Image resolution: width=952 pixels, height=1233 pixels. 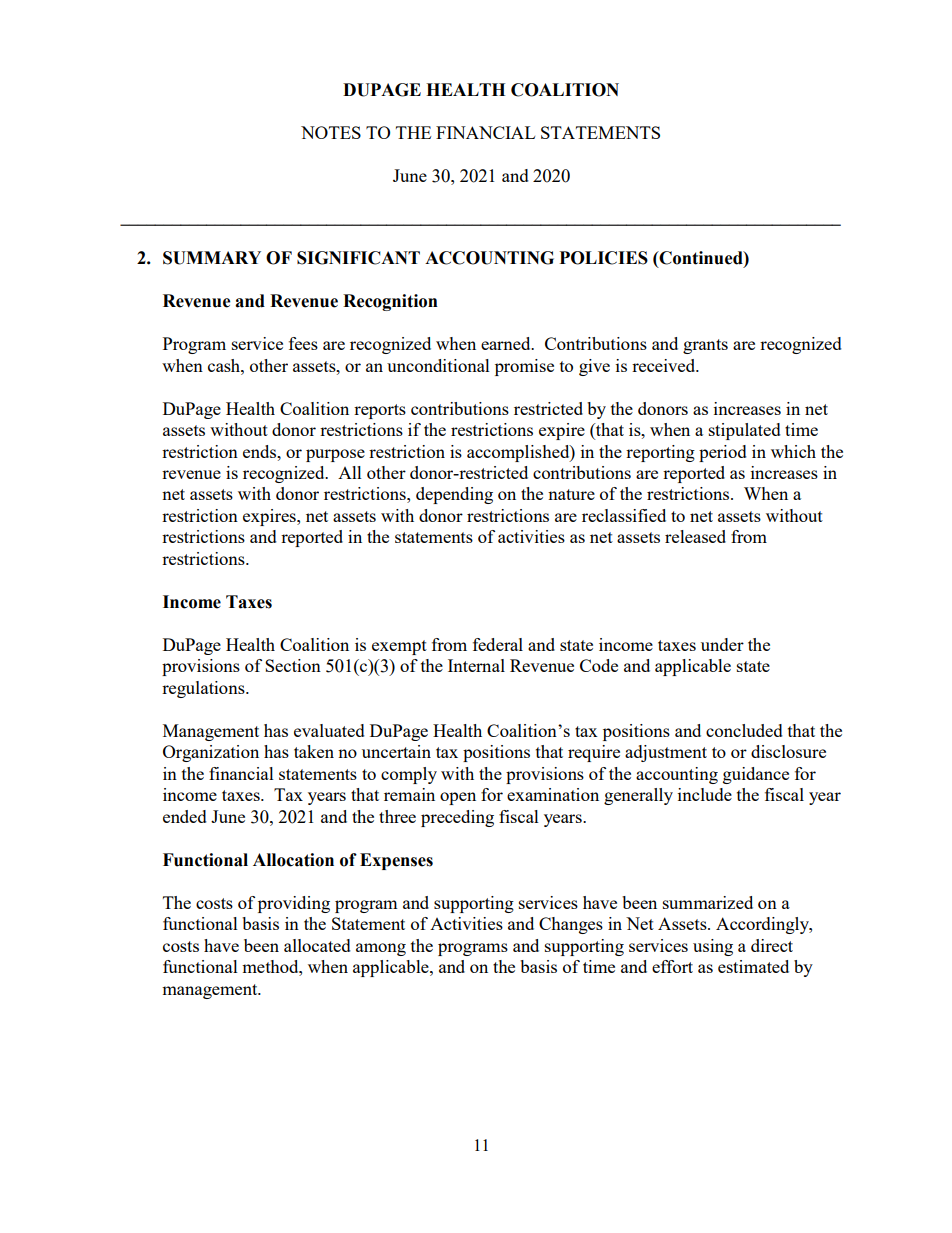 I want to click on ends, so click(x=261, y=451).
